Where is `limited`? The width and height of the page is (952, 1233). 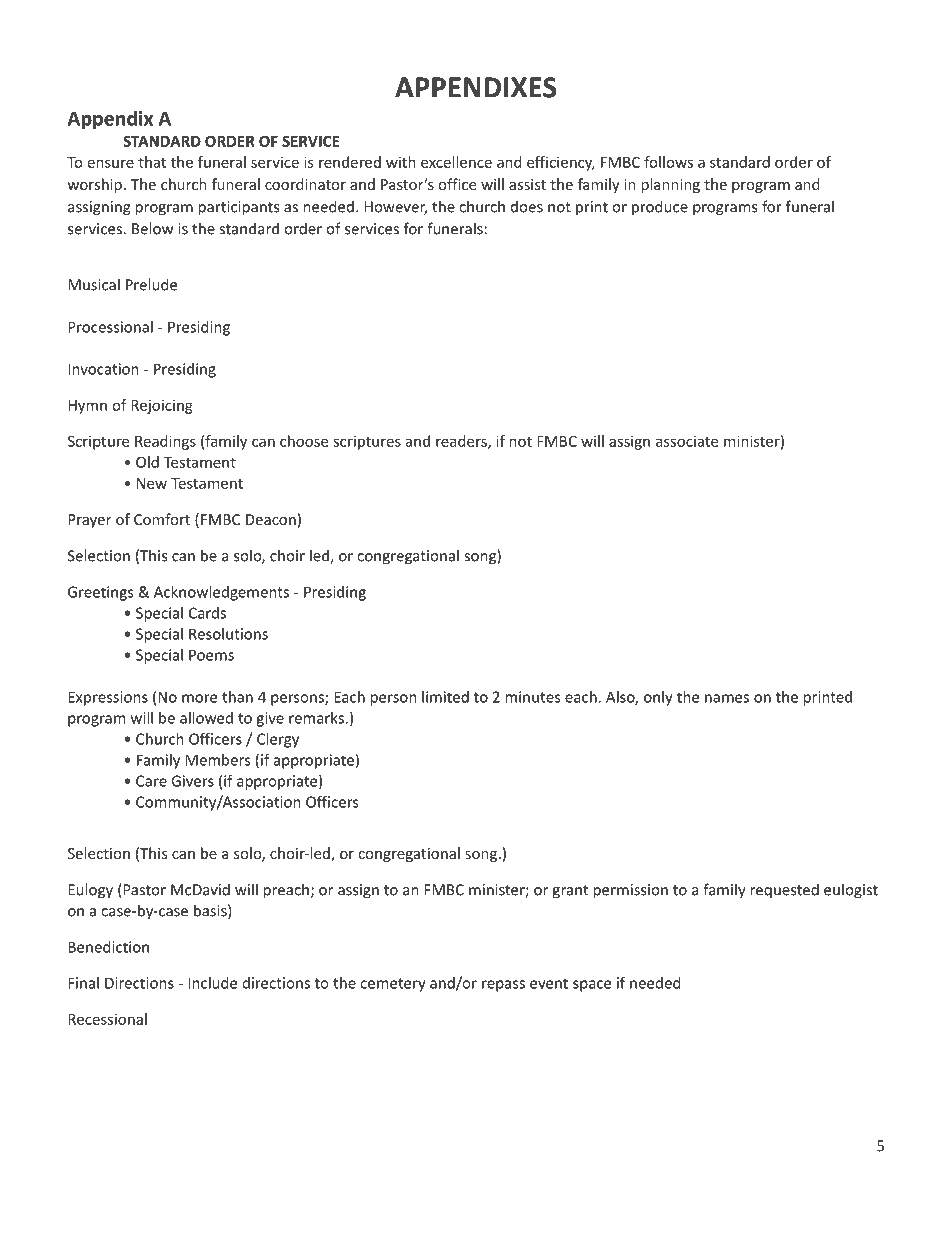
limited is located at coordinates (445, 697).
